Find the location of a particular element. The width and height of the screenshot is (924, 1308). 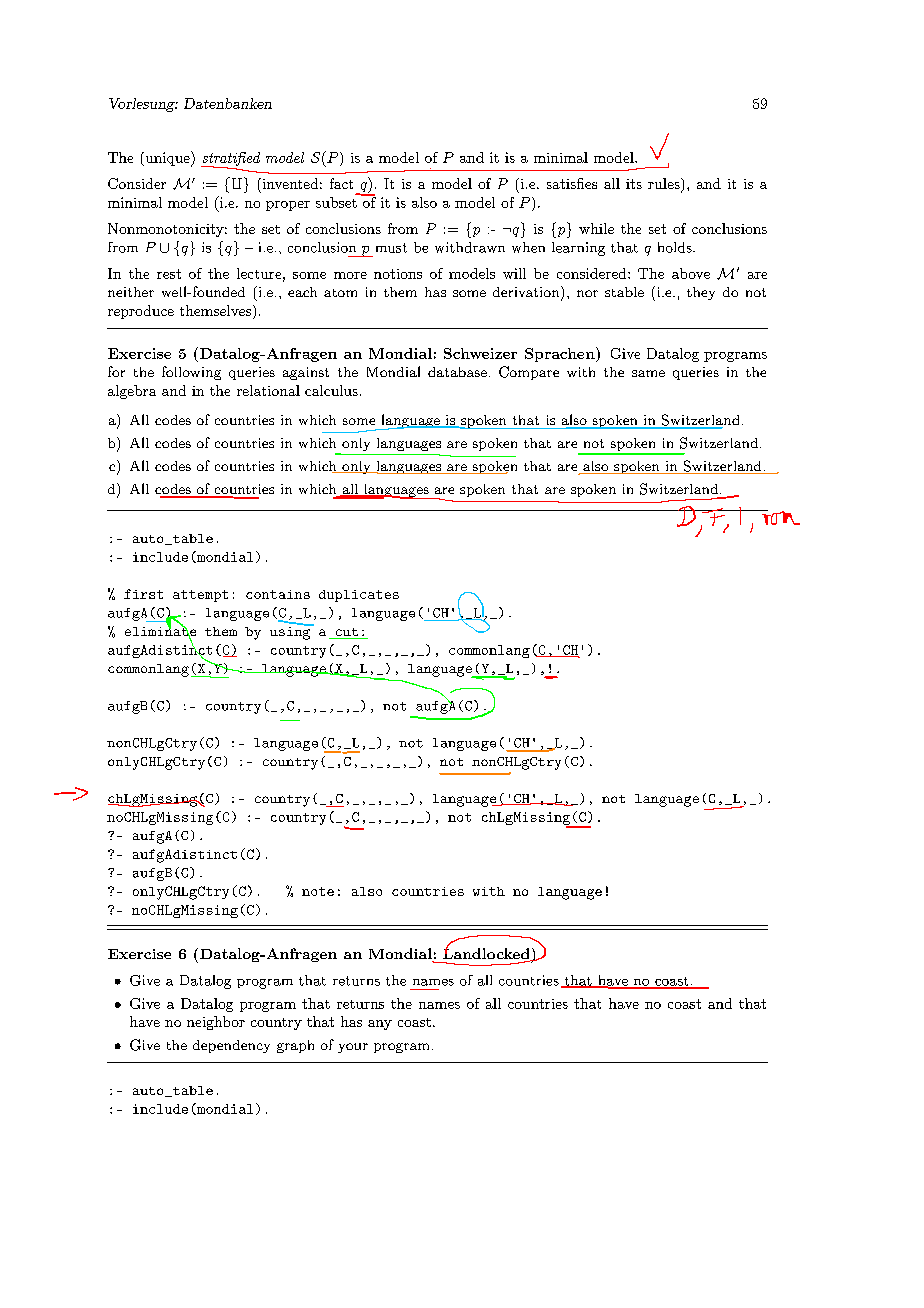

Landlocked is located at coordinates (487, 954).
